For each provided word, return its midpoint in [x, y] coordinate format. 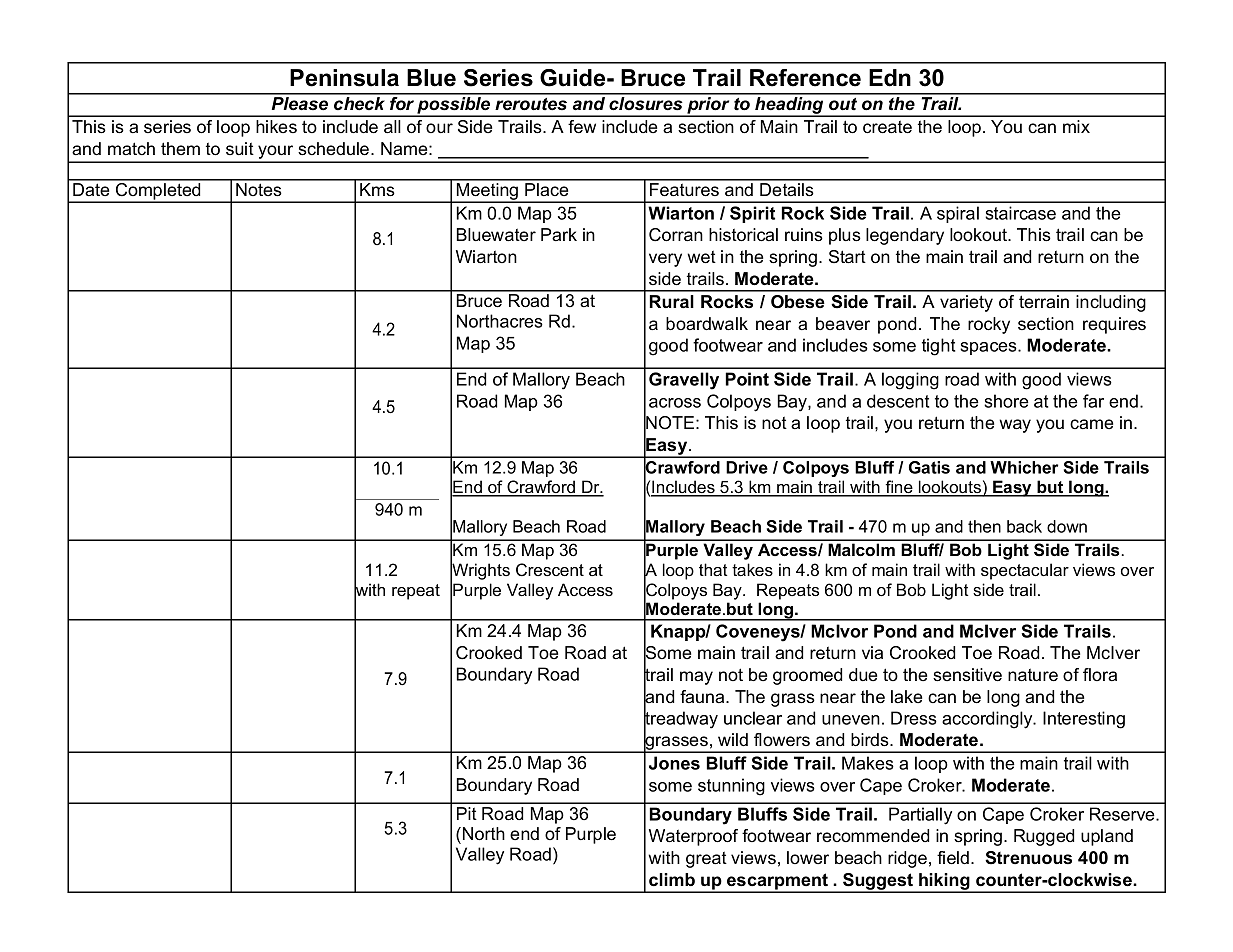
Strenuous [1028, 858]
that [713, 569]
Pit [467, 813]
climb [672, 879]
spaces [989, 348]
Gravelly [684, 381]
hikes [276, 126]
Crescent [550, 569]
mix [1076, 126]
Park [559, 234]
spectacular [1025, 571]
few [582, 127]
